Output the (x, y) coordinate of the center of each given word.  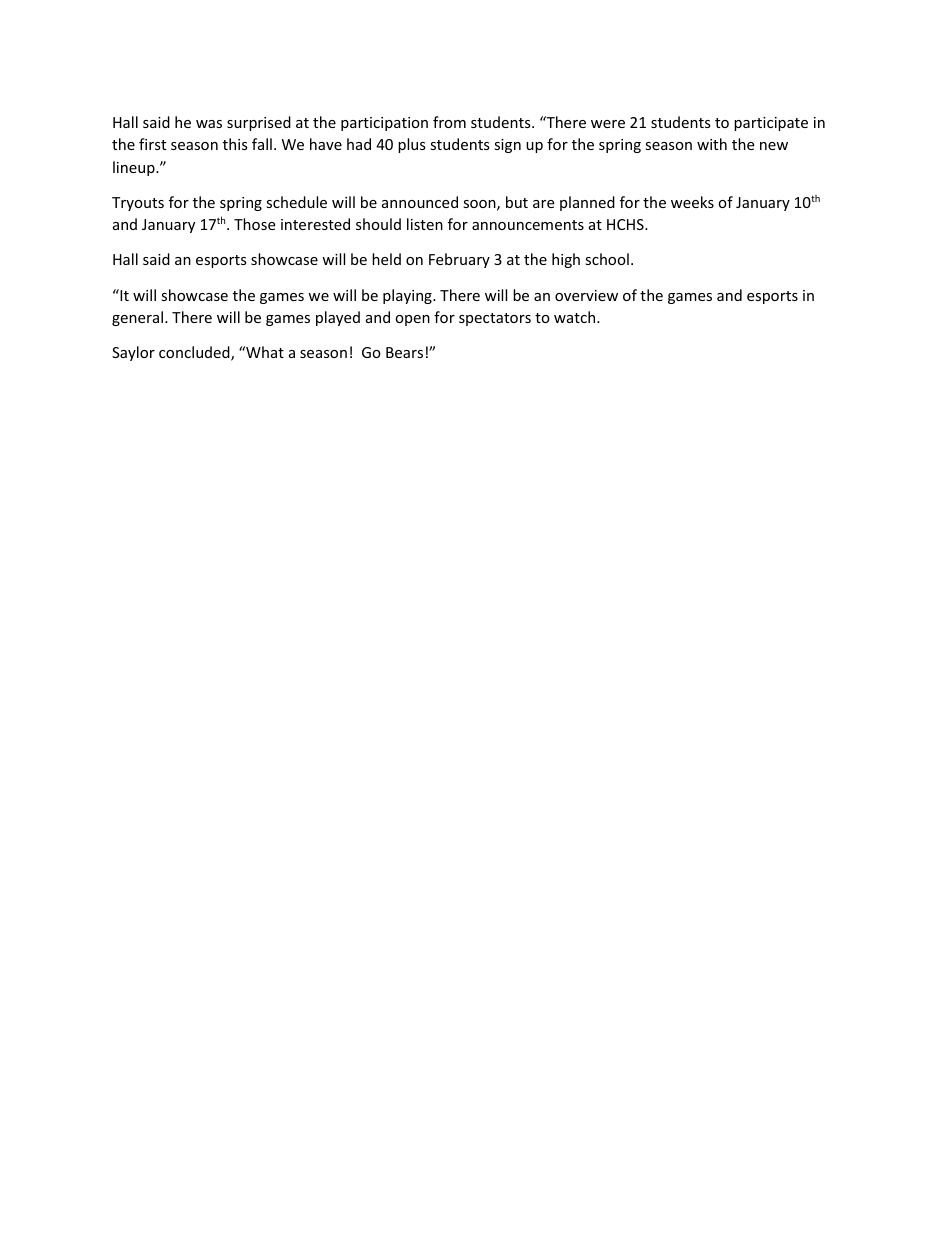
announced (420, 202)
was (209, 124)
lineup (135, 168)
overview (586, 295)
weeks (692, 202)
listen (425, 224)
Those (254, 224)
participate (771, 124)
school (607, 259)
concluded (195, 353)
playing (408, 296)
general (139, 318)
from (449, 122)
